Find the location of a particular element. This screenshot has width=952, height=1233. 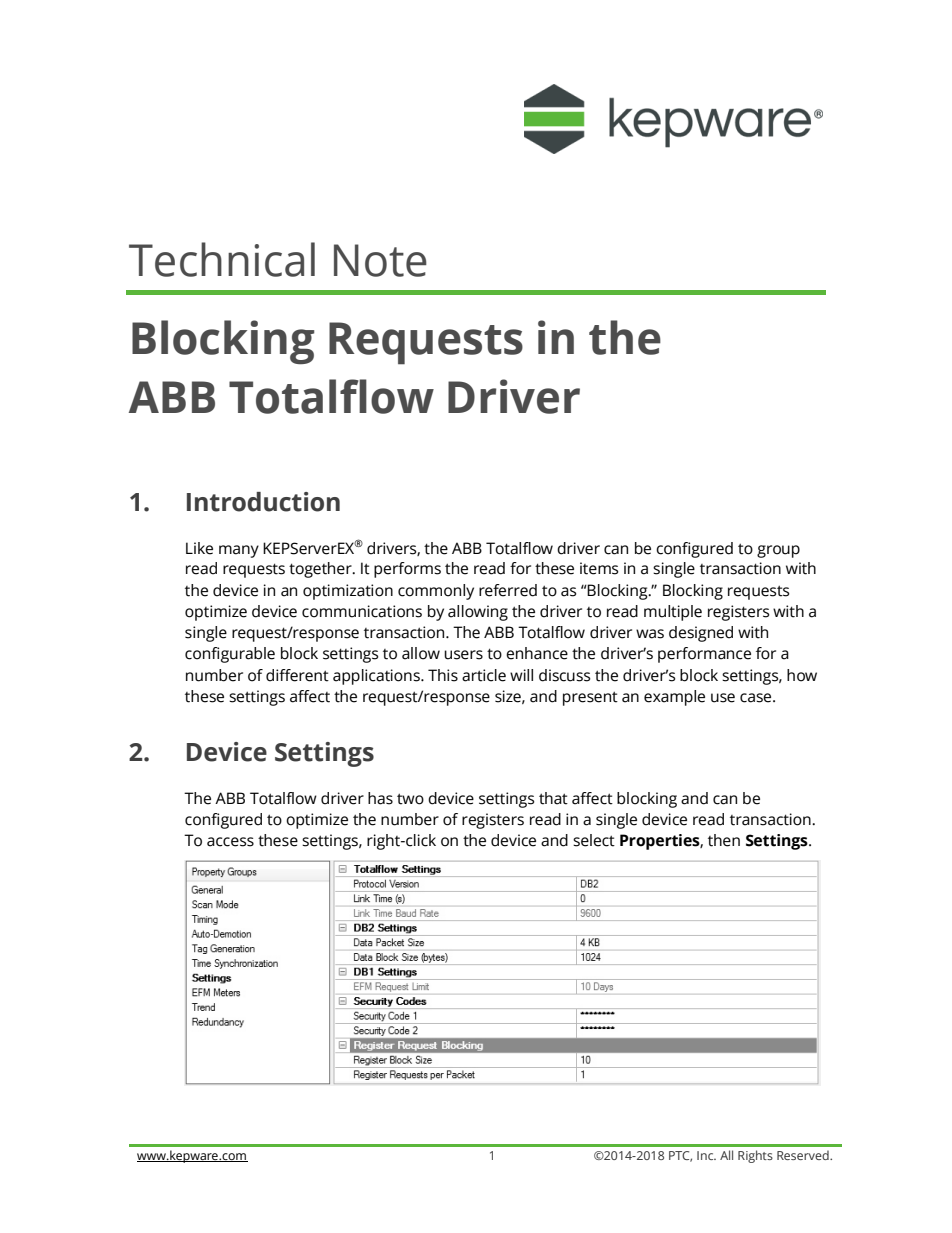

example is located at coordinates (674, 698).
